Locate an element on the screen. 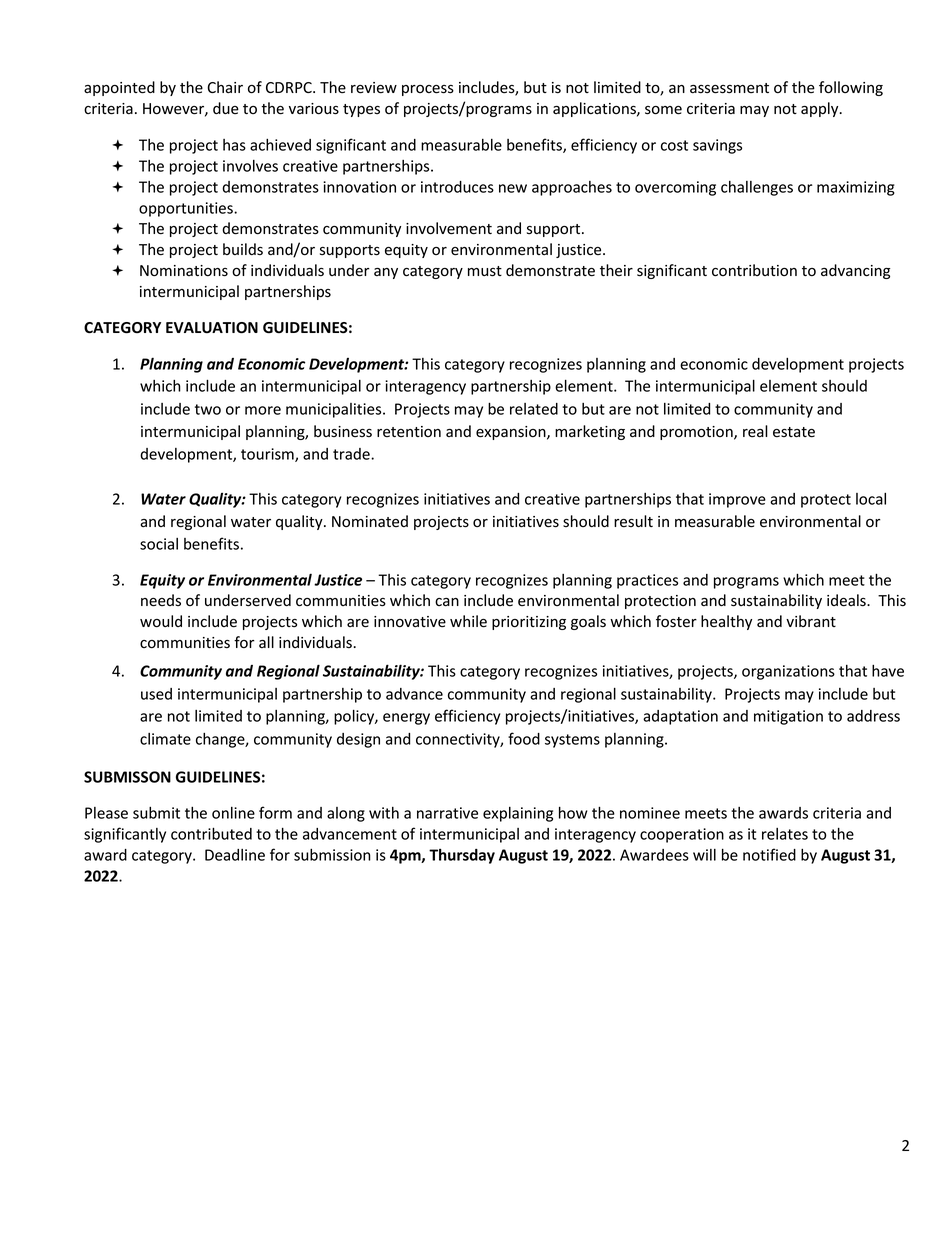 The height and width of the screenshot is (1233, 952). contributed is located at coordinates (211, 833).
